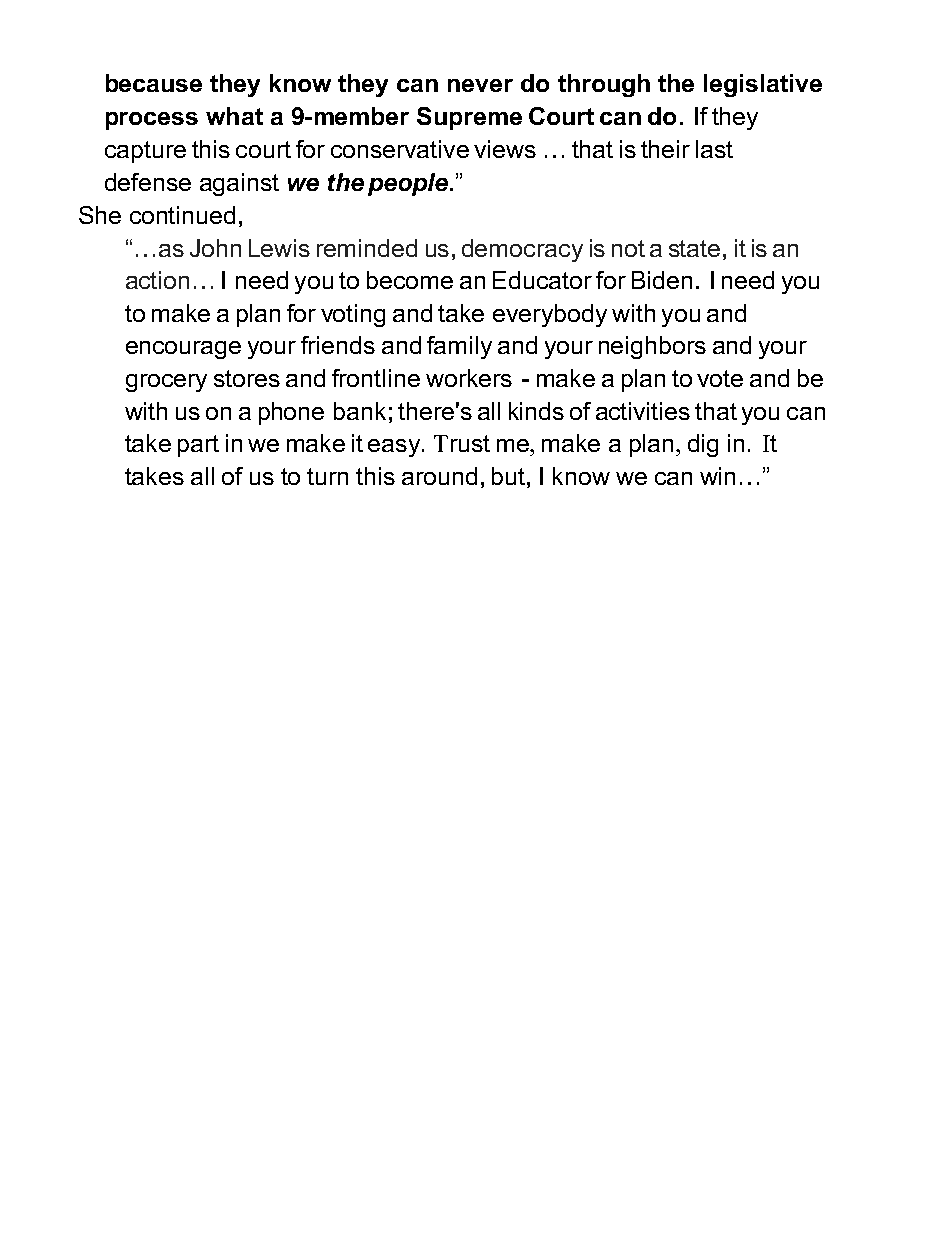  Describe the element at coordinates (408, 184) in the screenshot. I see `people` at that location.
